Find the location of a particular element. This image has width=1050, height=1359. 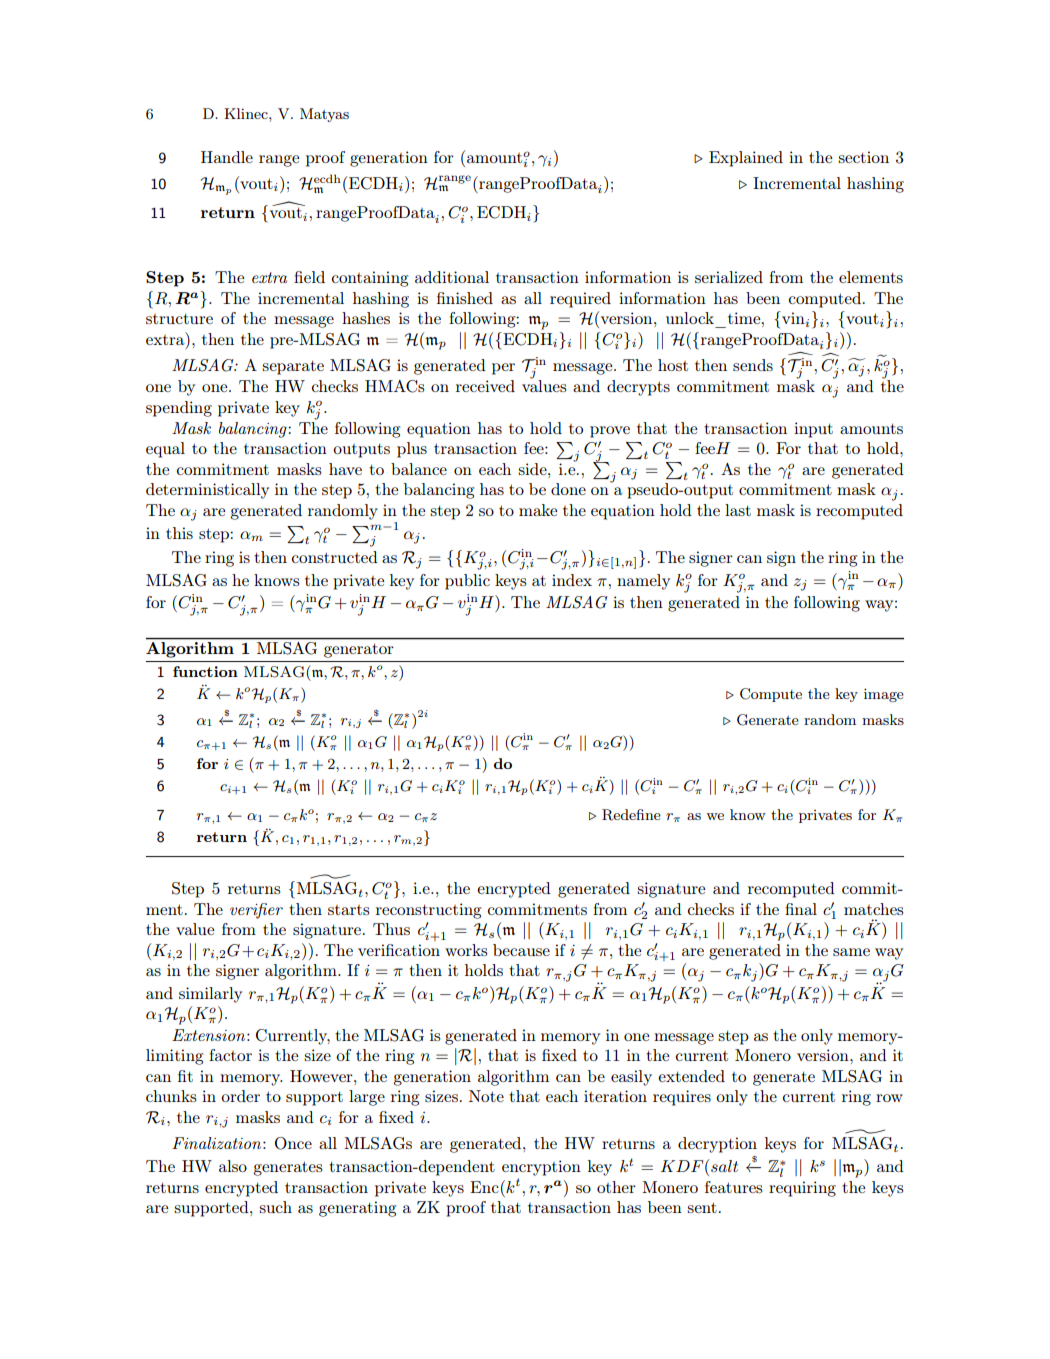

similarly is located at coordinates (210, 995).
